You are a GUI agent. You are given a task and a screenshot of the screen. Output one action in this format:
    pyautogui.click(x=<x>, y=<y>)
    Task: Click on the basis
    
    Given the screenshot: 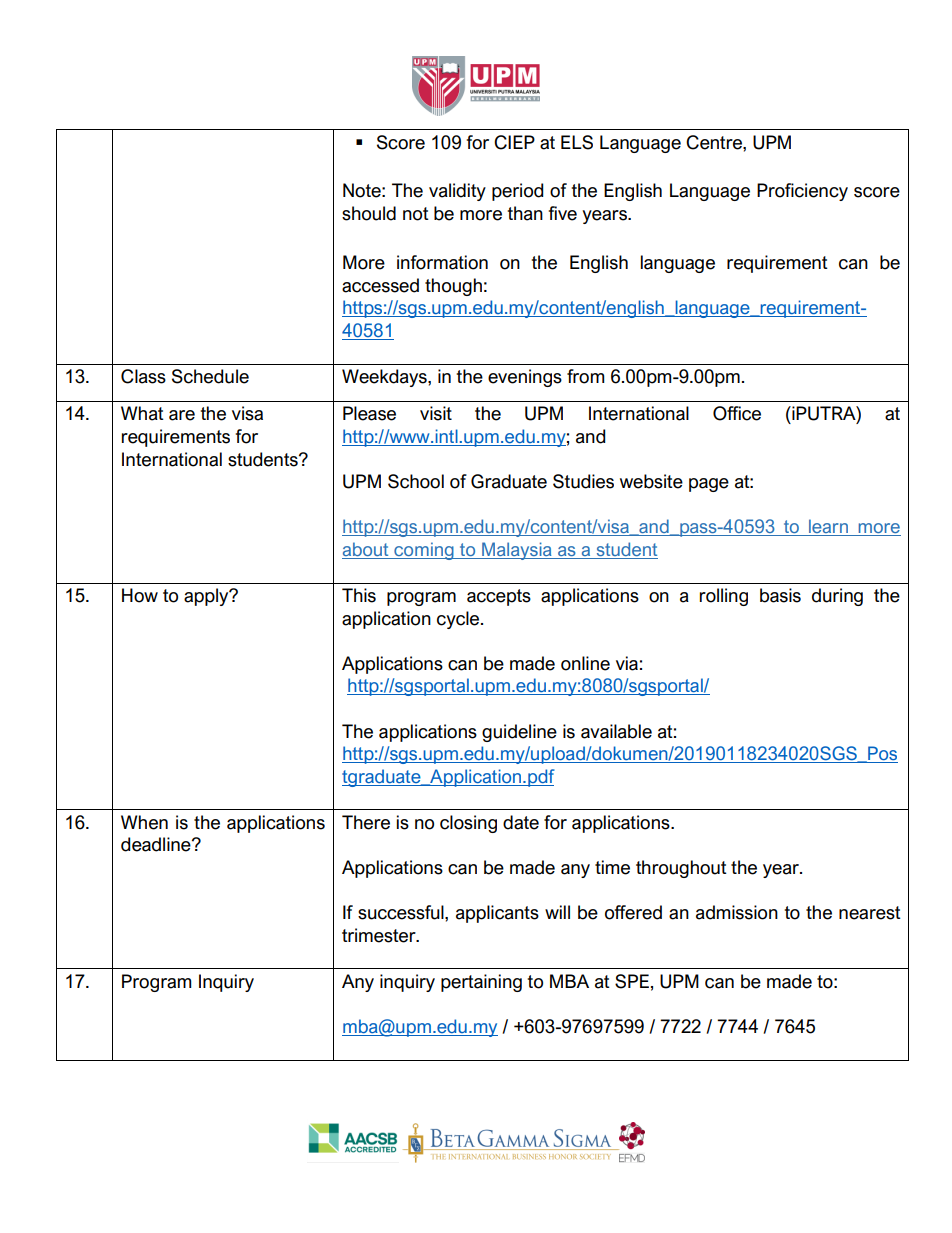 What is the action you would take?
    pyautogui.click(x=780, y=595)
